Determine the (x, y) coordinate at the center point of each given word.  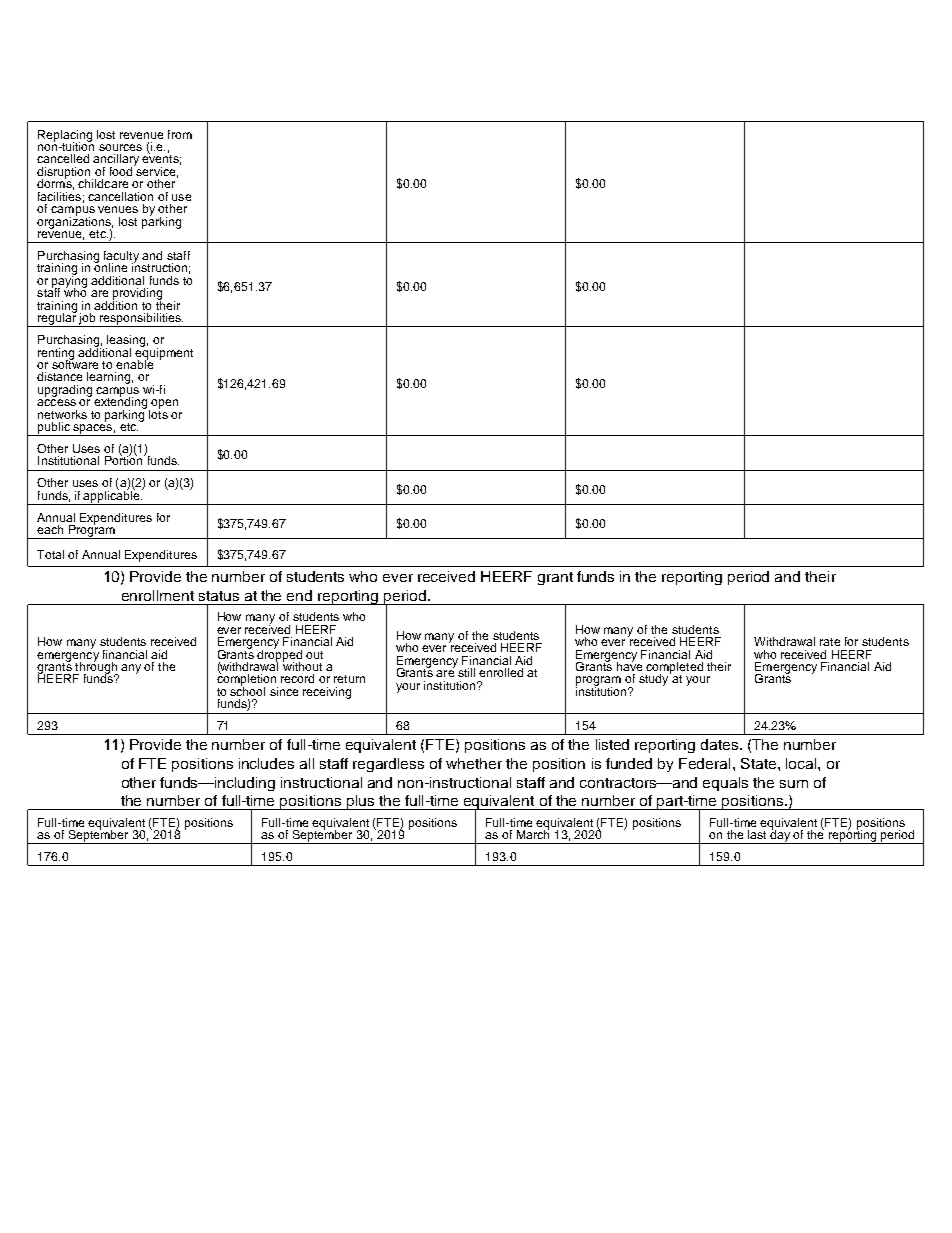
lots (158, 413)
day (780, 836)
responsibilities (140, 320)
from (180, 134)
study (655, 679)
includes (266, 763)
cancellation (120, 196)
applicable (112, 496)
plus (361, 802)
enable (134, 363)
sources (120, 147)
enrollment (158, 595)
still (466, 672)
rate (830, 642)
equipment (164, 353)
